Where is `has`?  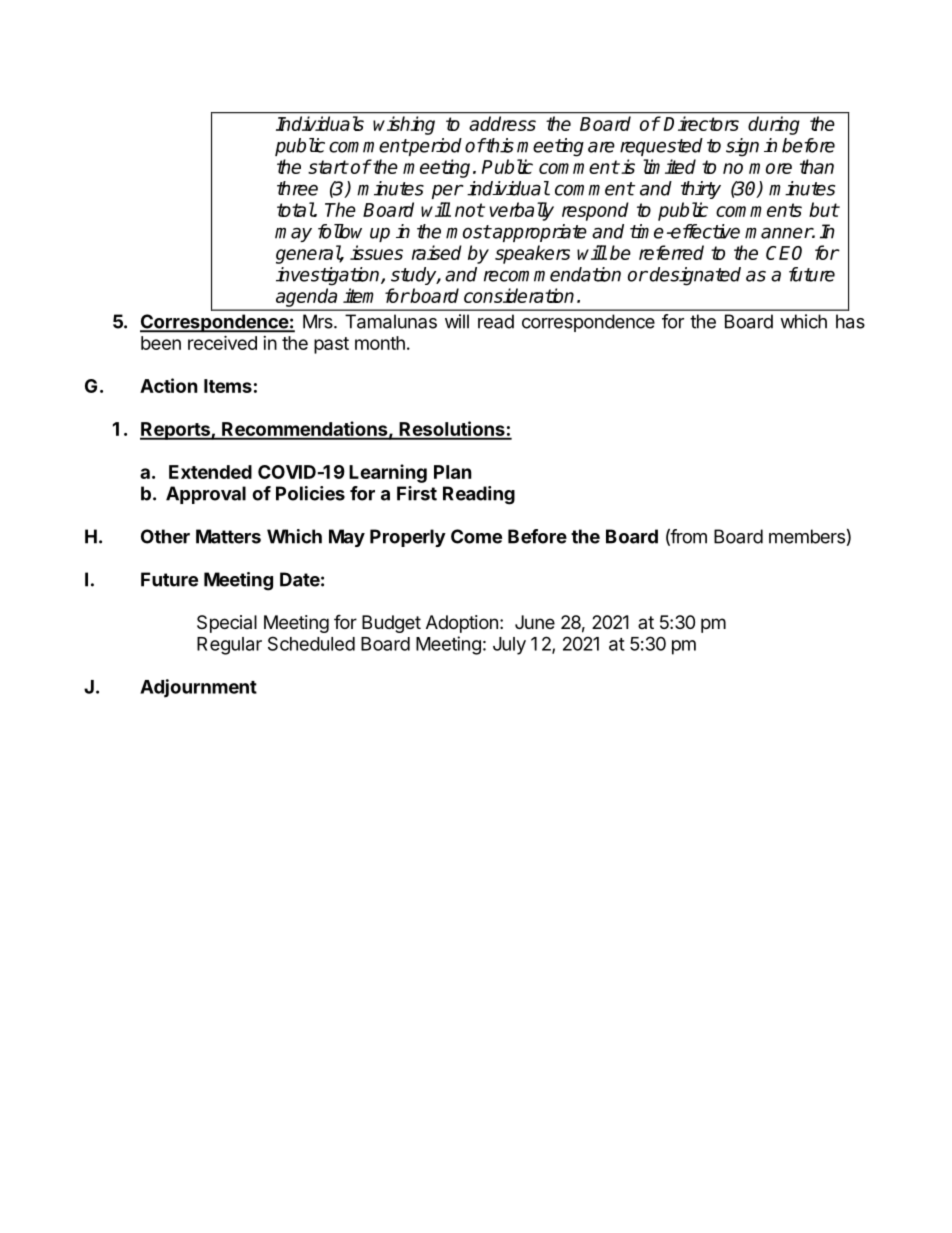 has is located at coordinates (850, 321).
